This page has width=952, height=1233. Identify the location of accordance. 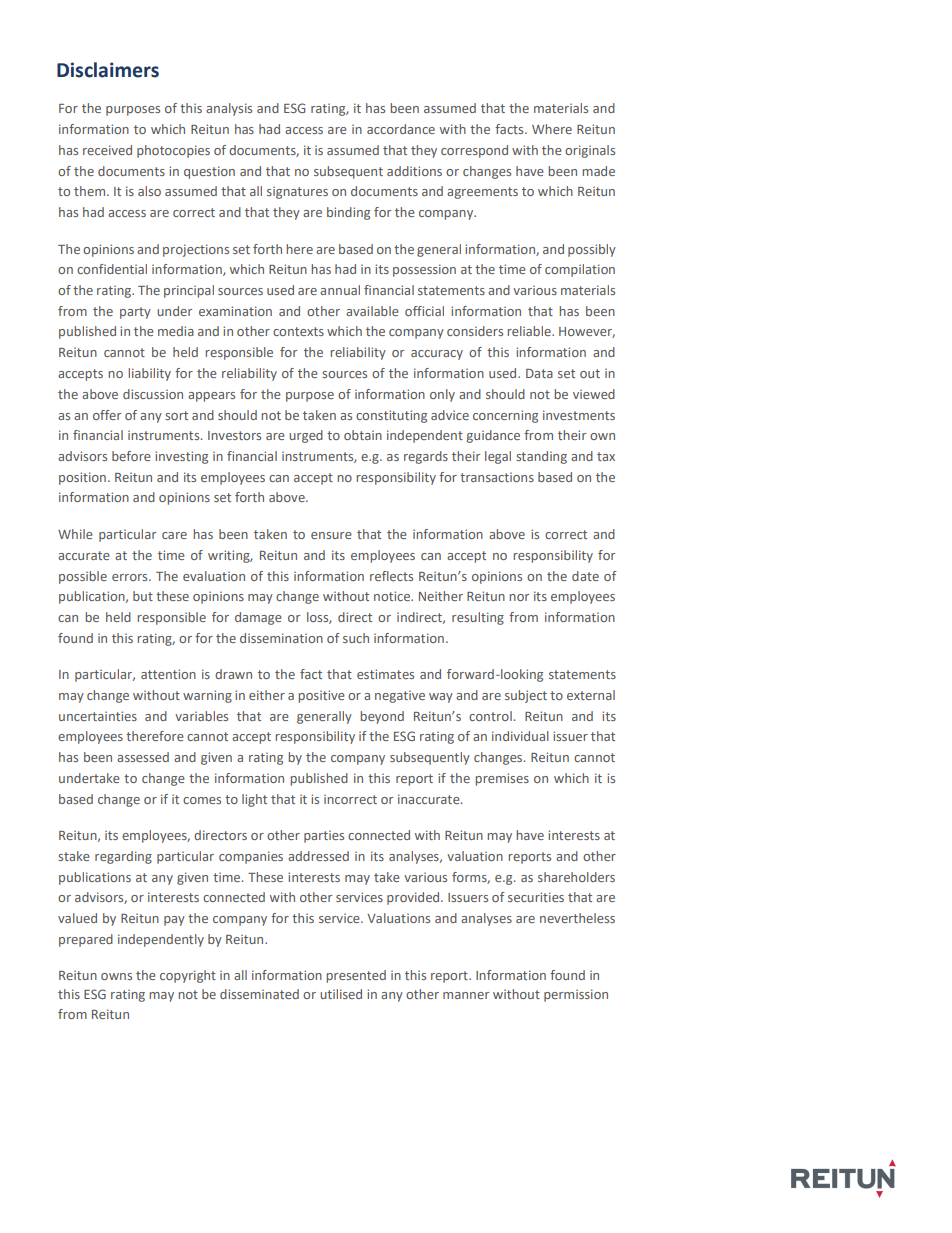
(401, 129).
